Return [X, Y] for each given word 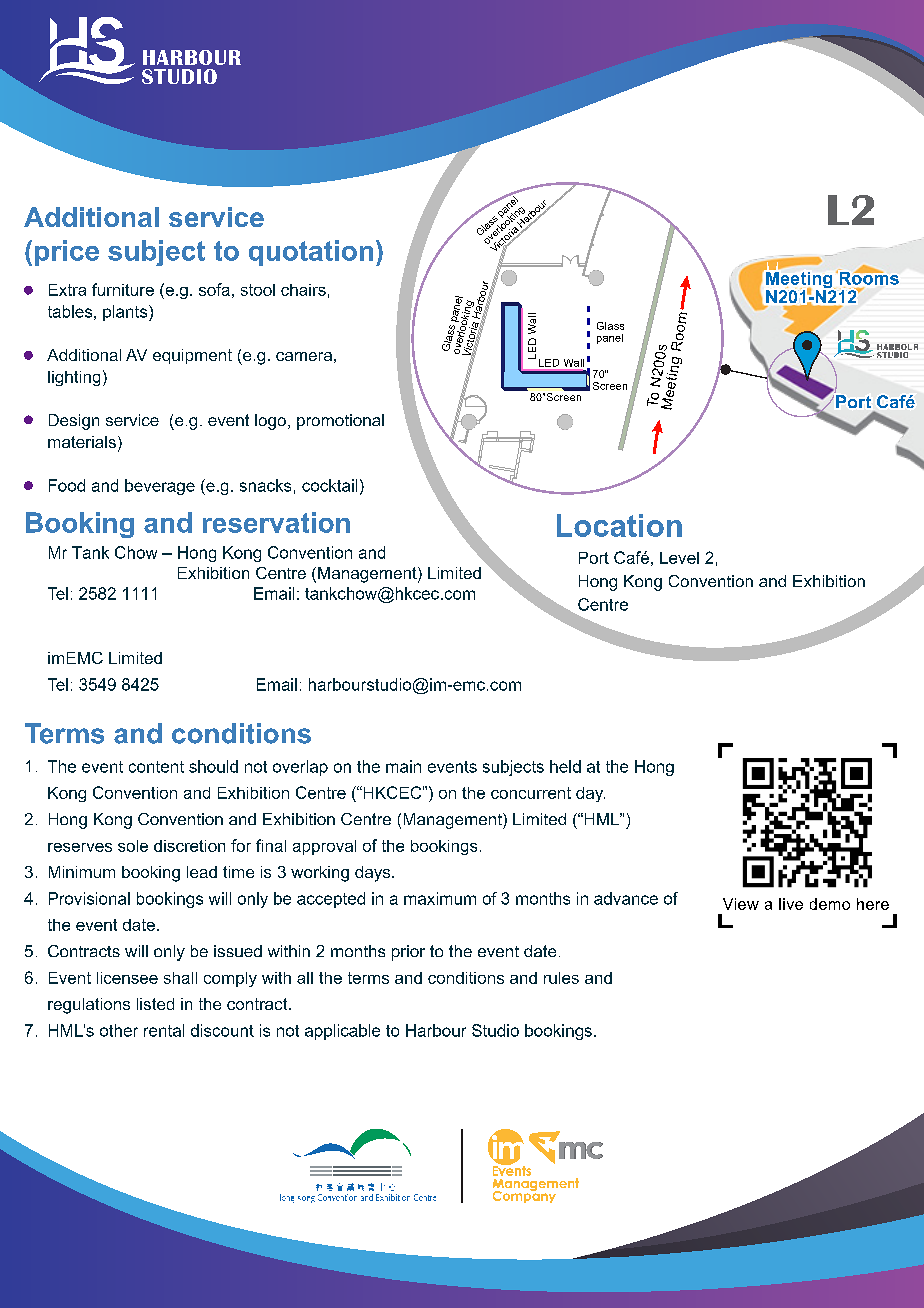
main [403, 766]
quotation [311, 253]
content [156, 767]
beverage [160, 487]
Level [679, 558]
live [791, 904]
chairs [303, 290]
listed [155, 1004]
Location [619, 525]
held [565, 766]
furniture [123, 289]
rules [561, 978]
